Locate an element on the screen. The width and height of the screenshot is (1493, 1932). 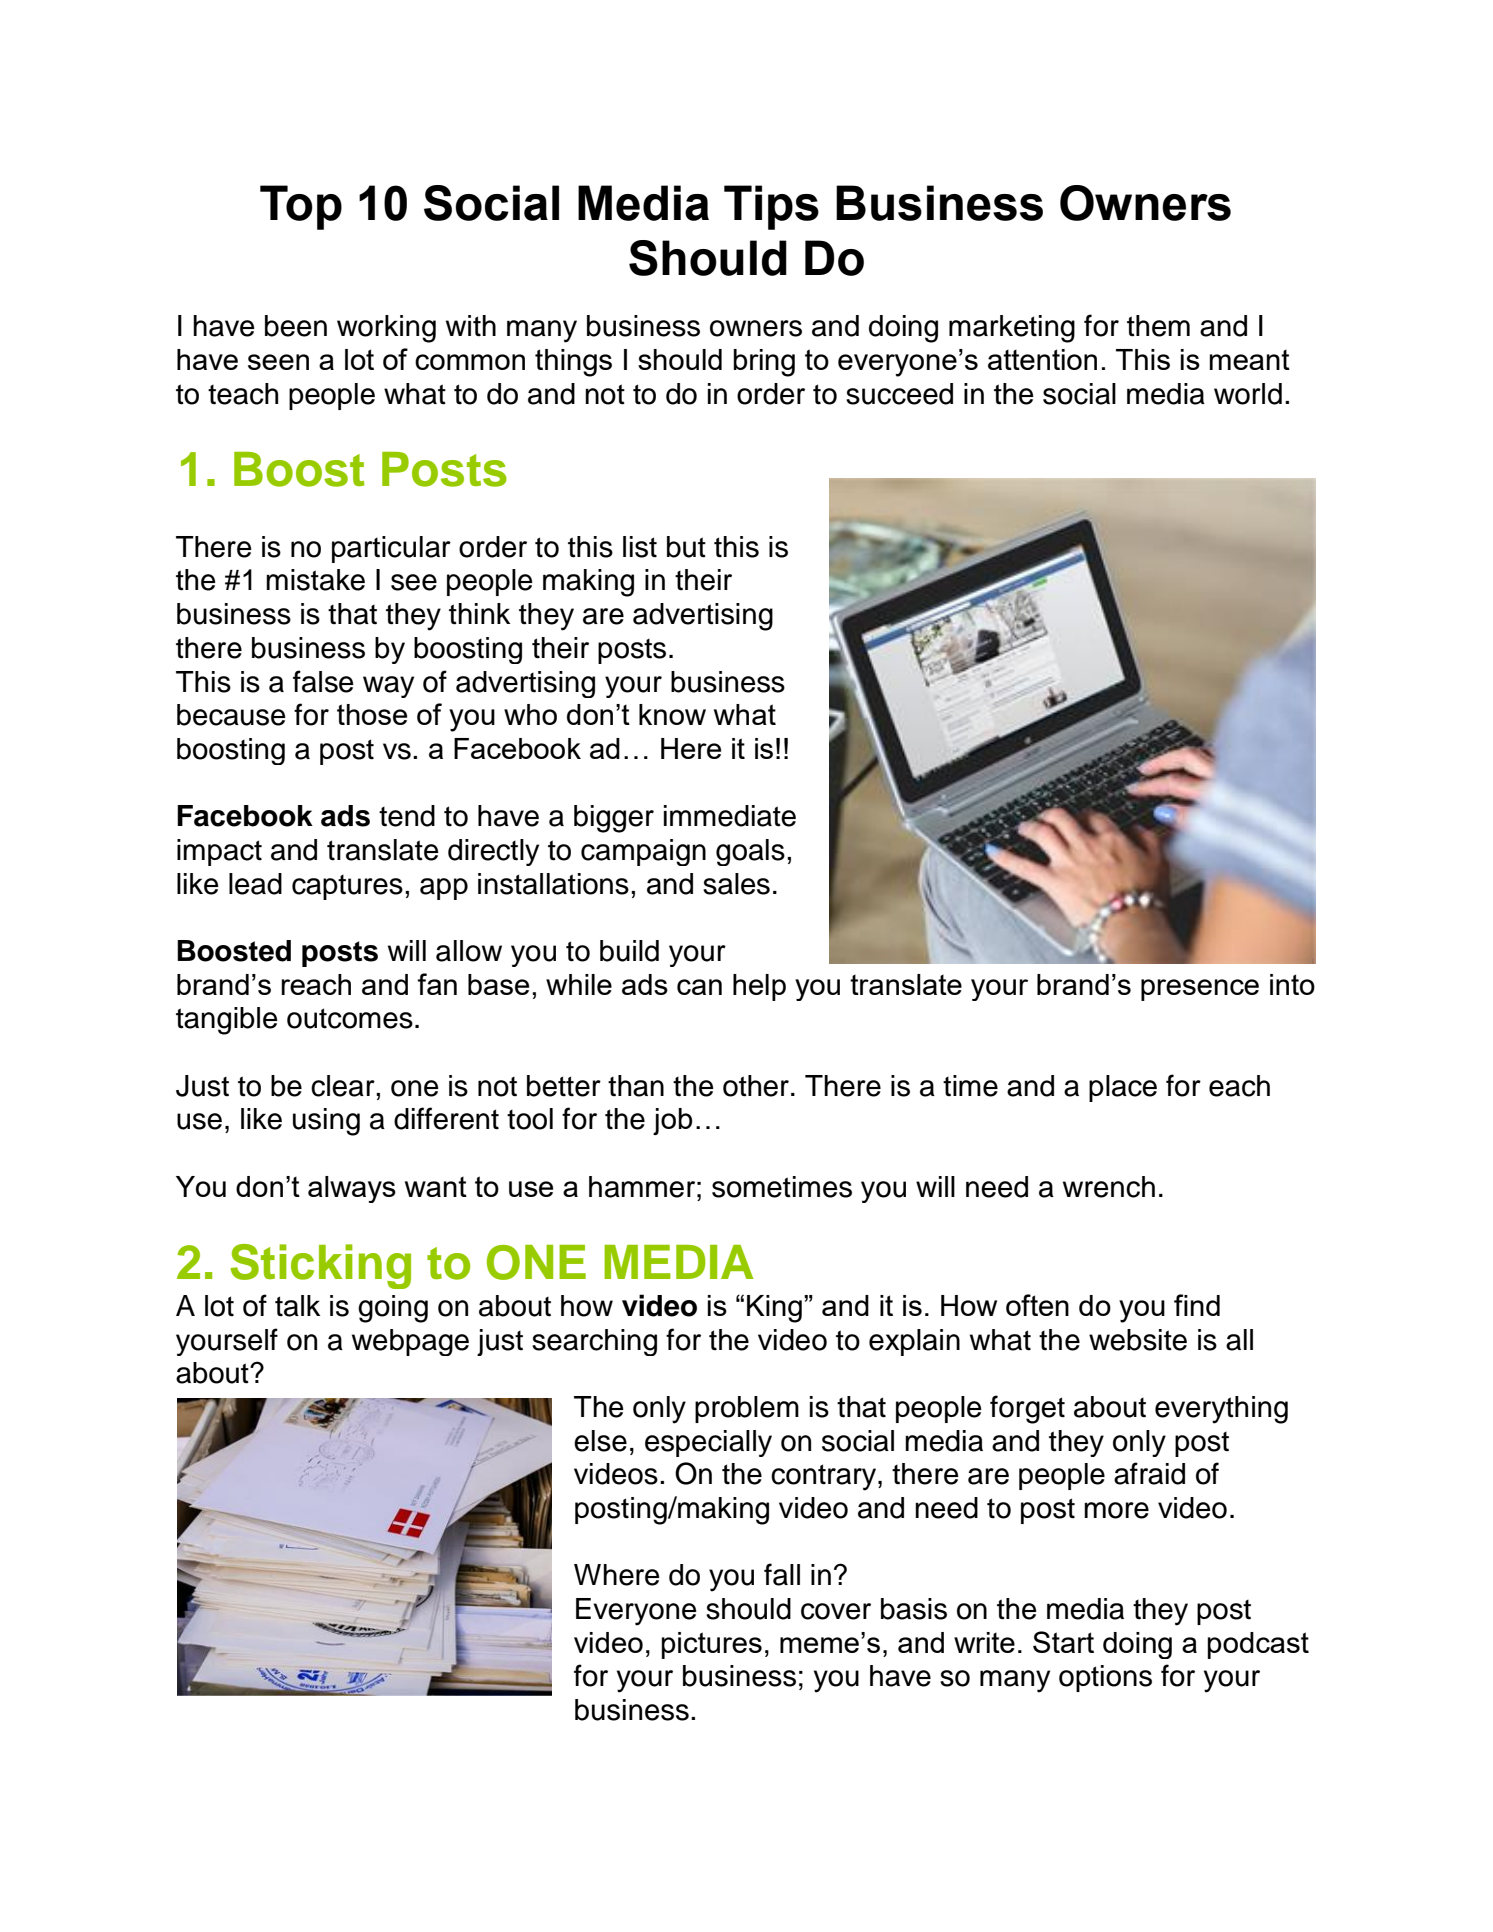
Top is located at coordinates (301, 207).
